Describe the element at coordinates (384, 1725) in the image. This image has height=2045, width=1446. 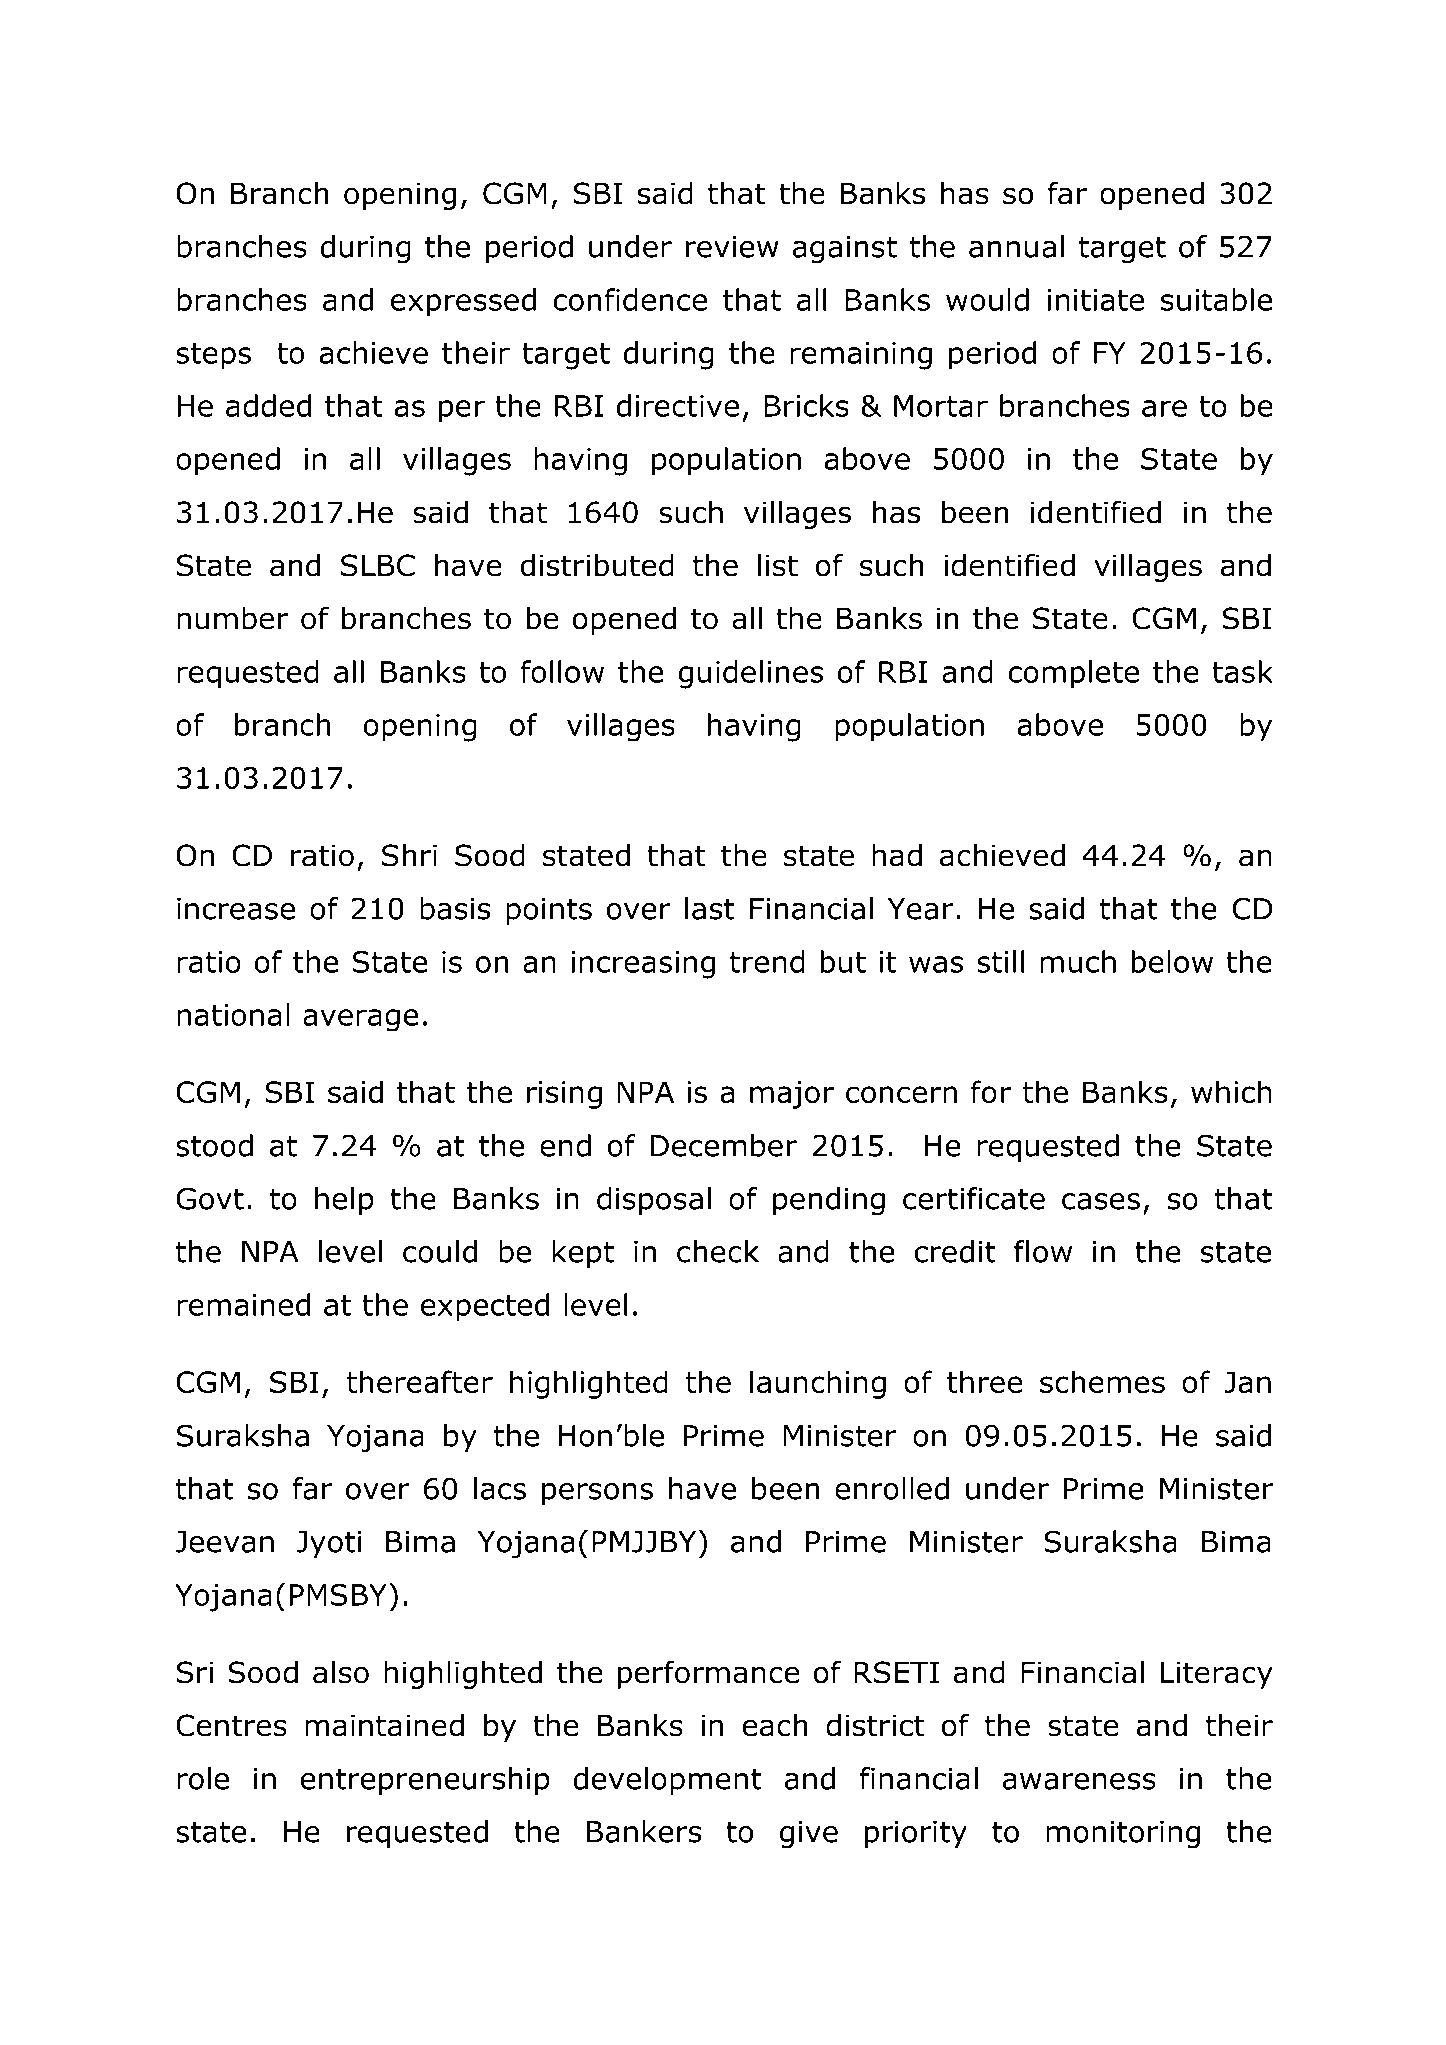
I see `maintained` at that location.
